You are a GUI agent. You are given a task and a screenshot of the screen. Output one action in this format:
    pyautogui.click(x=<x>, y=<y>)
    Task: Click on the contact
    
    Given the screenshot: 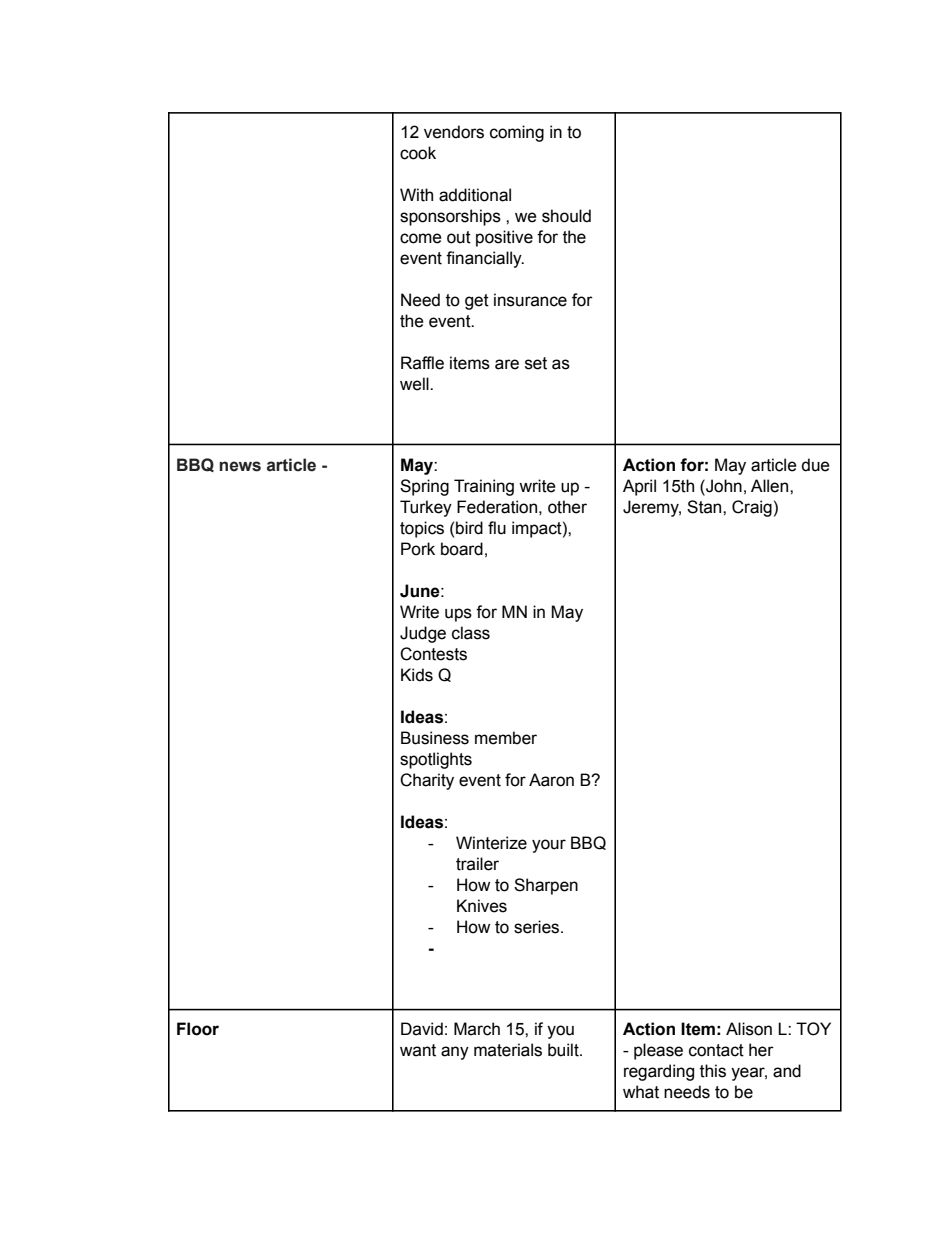 What is the action you would take?
    pyautogui.click(x=716, y=1050)
